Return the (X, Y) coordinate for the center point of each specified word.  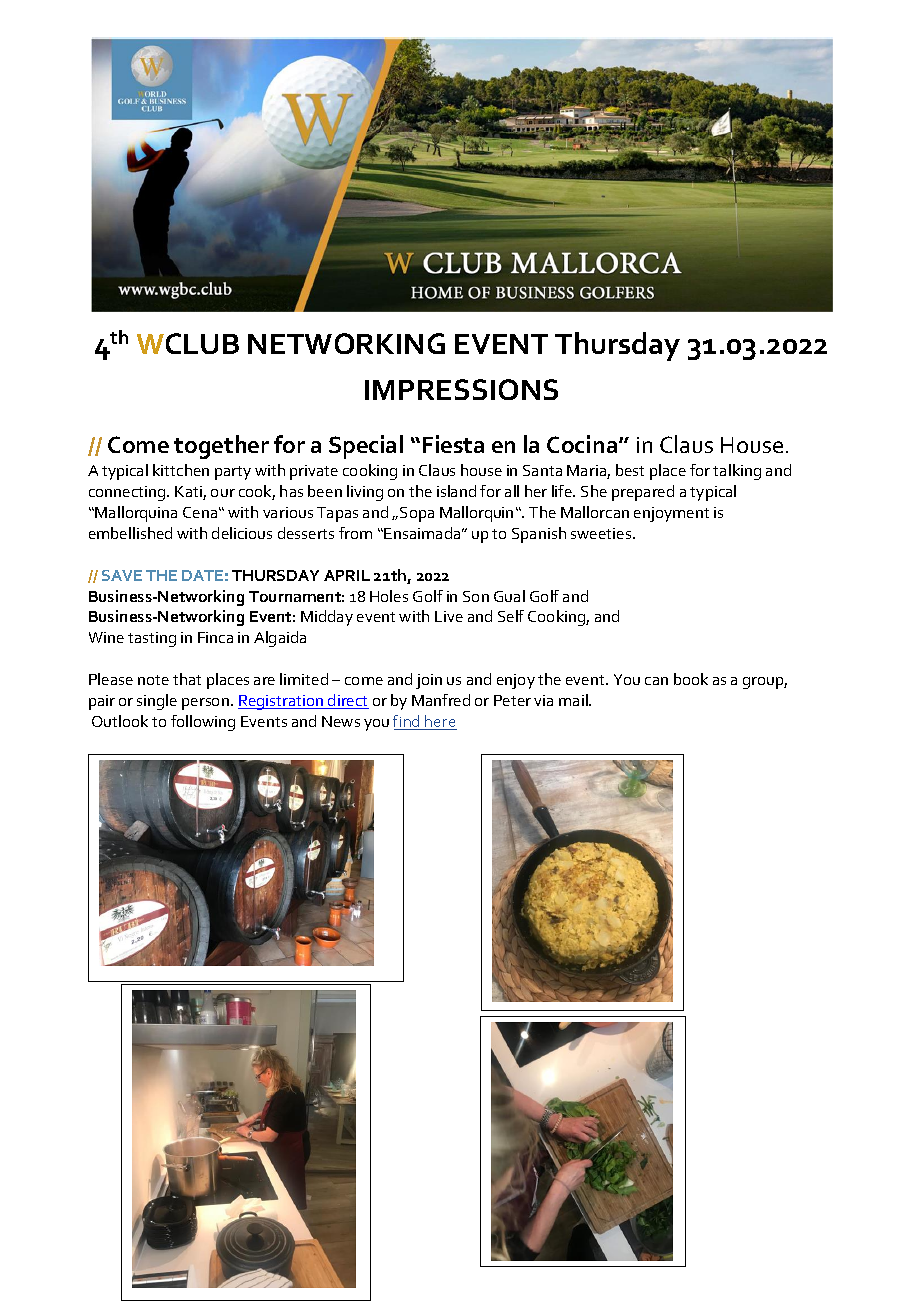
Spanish (539, 535)
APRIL (347, 575)
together (221, 447)
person (205, 704)
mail (574, 700)
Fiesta (453, 444)
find (407, 722)
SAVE (122, 575)
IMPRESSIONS (461, 389)
